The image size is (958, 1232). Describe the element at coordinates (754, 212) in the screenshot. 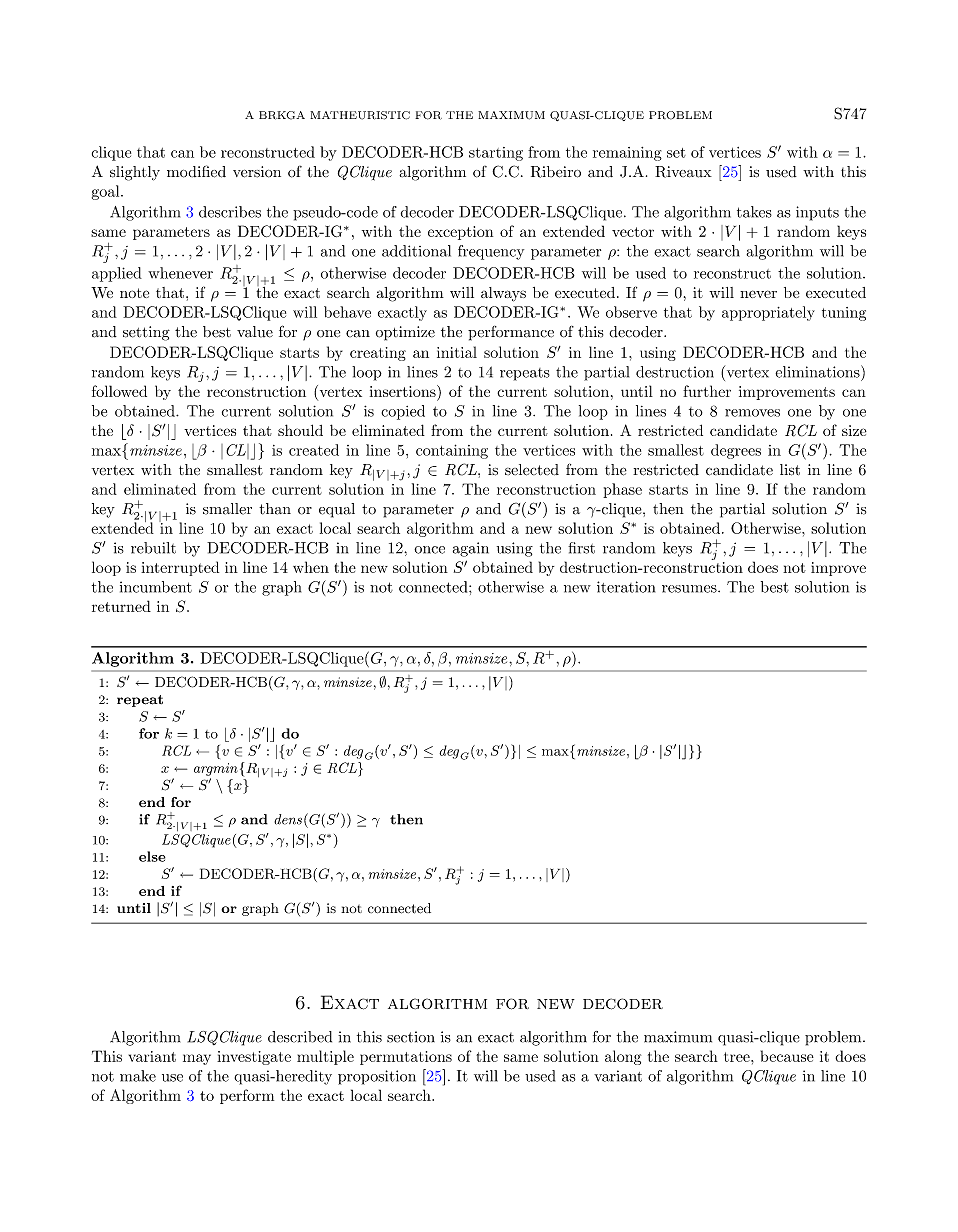

I see `takes` at that location.
